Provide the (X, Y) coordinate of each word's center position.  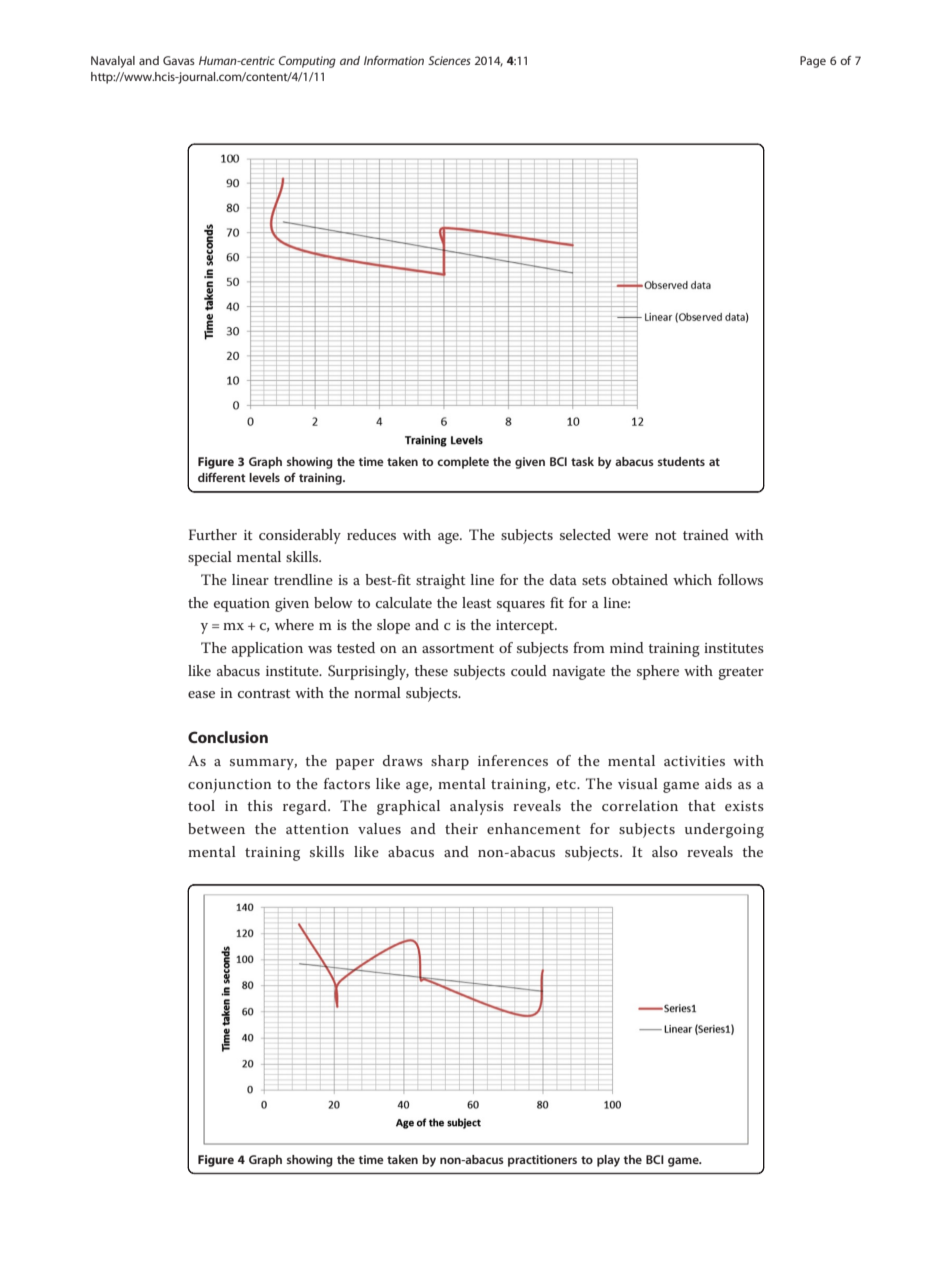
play (608, 1161)
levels (264, 477)
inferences (513, 760)
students (681, 461)
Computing (307, 62)
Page (813, 62)
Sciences (449, 60)
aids (718, 783)
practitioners (542, 1161)
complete (463, 463)
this (260, 805)
